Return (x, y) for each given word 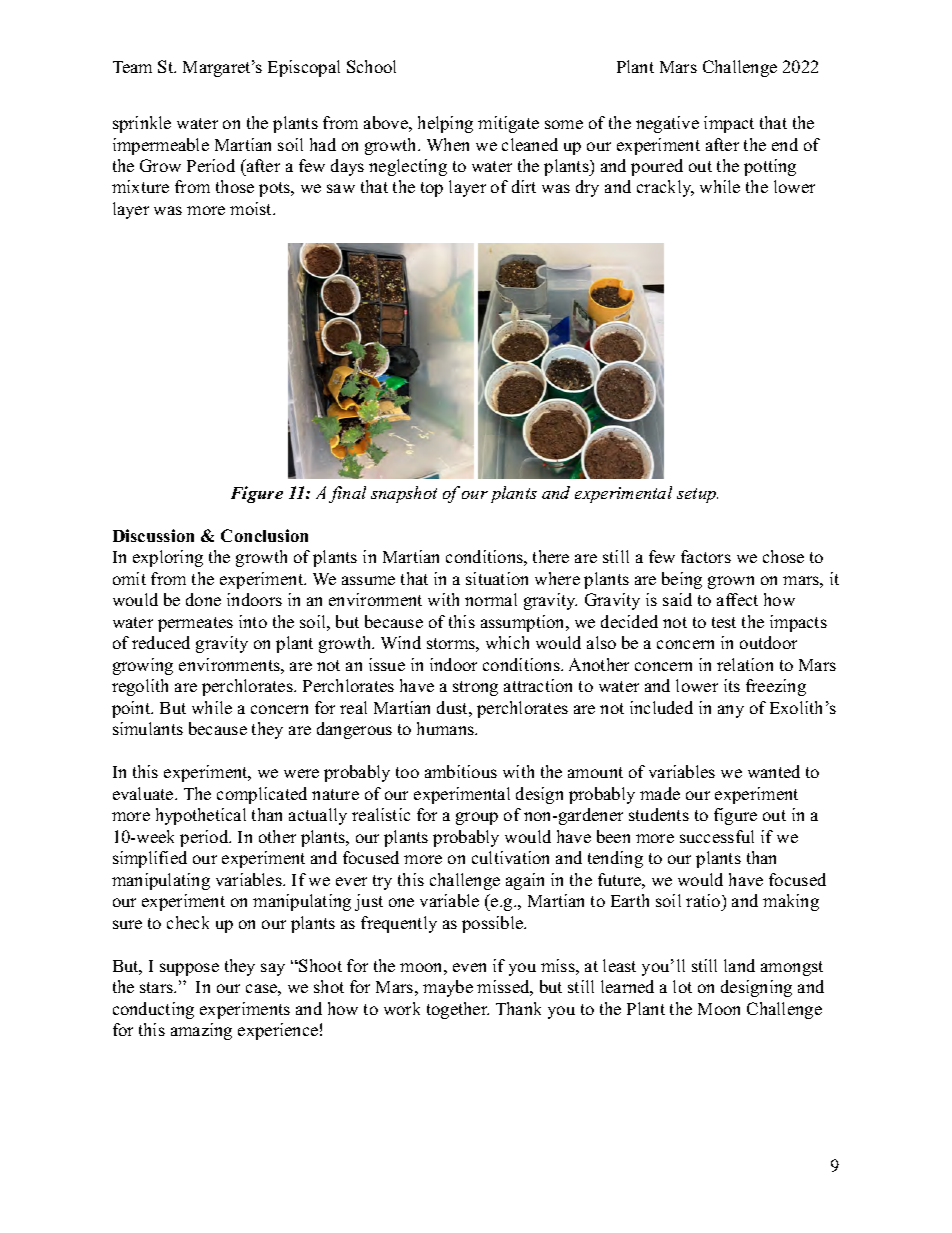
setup (697, 495)
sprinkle (142, 124)
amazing (201, 1031)
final (347, 494)
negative (667, 124)
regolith (140, 687)
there (551, 556)
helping (445, 124)
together (458, 1010)
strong (475, 688)
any (731, 711)
